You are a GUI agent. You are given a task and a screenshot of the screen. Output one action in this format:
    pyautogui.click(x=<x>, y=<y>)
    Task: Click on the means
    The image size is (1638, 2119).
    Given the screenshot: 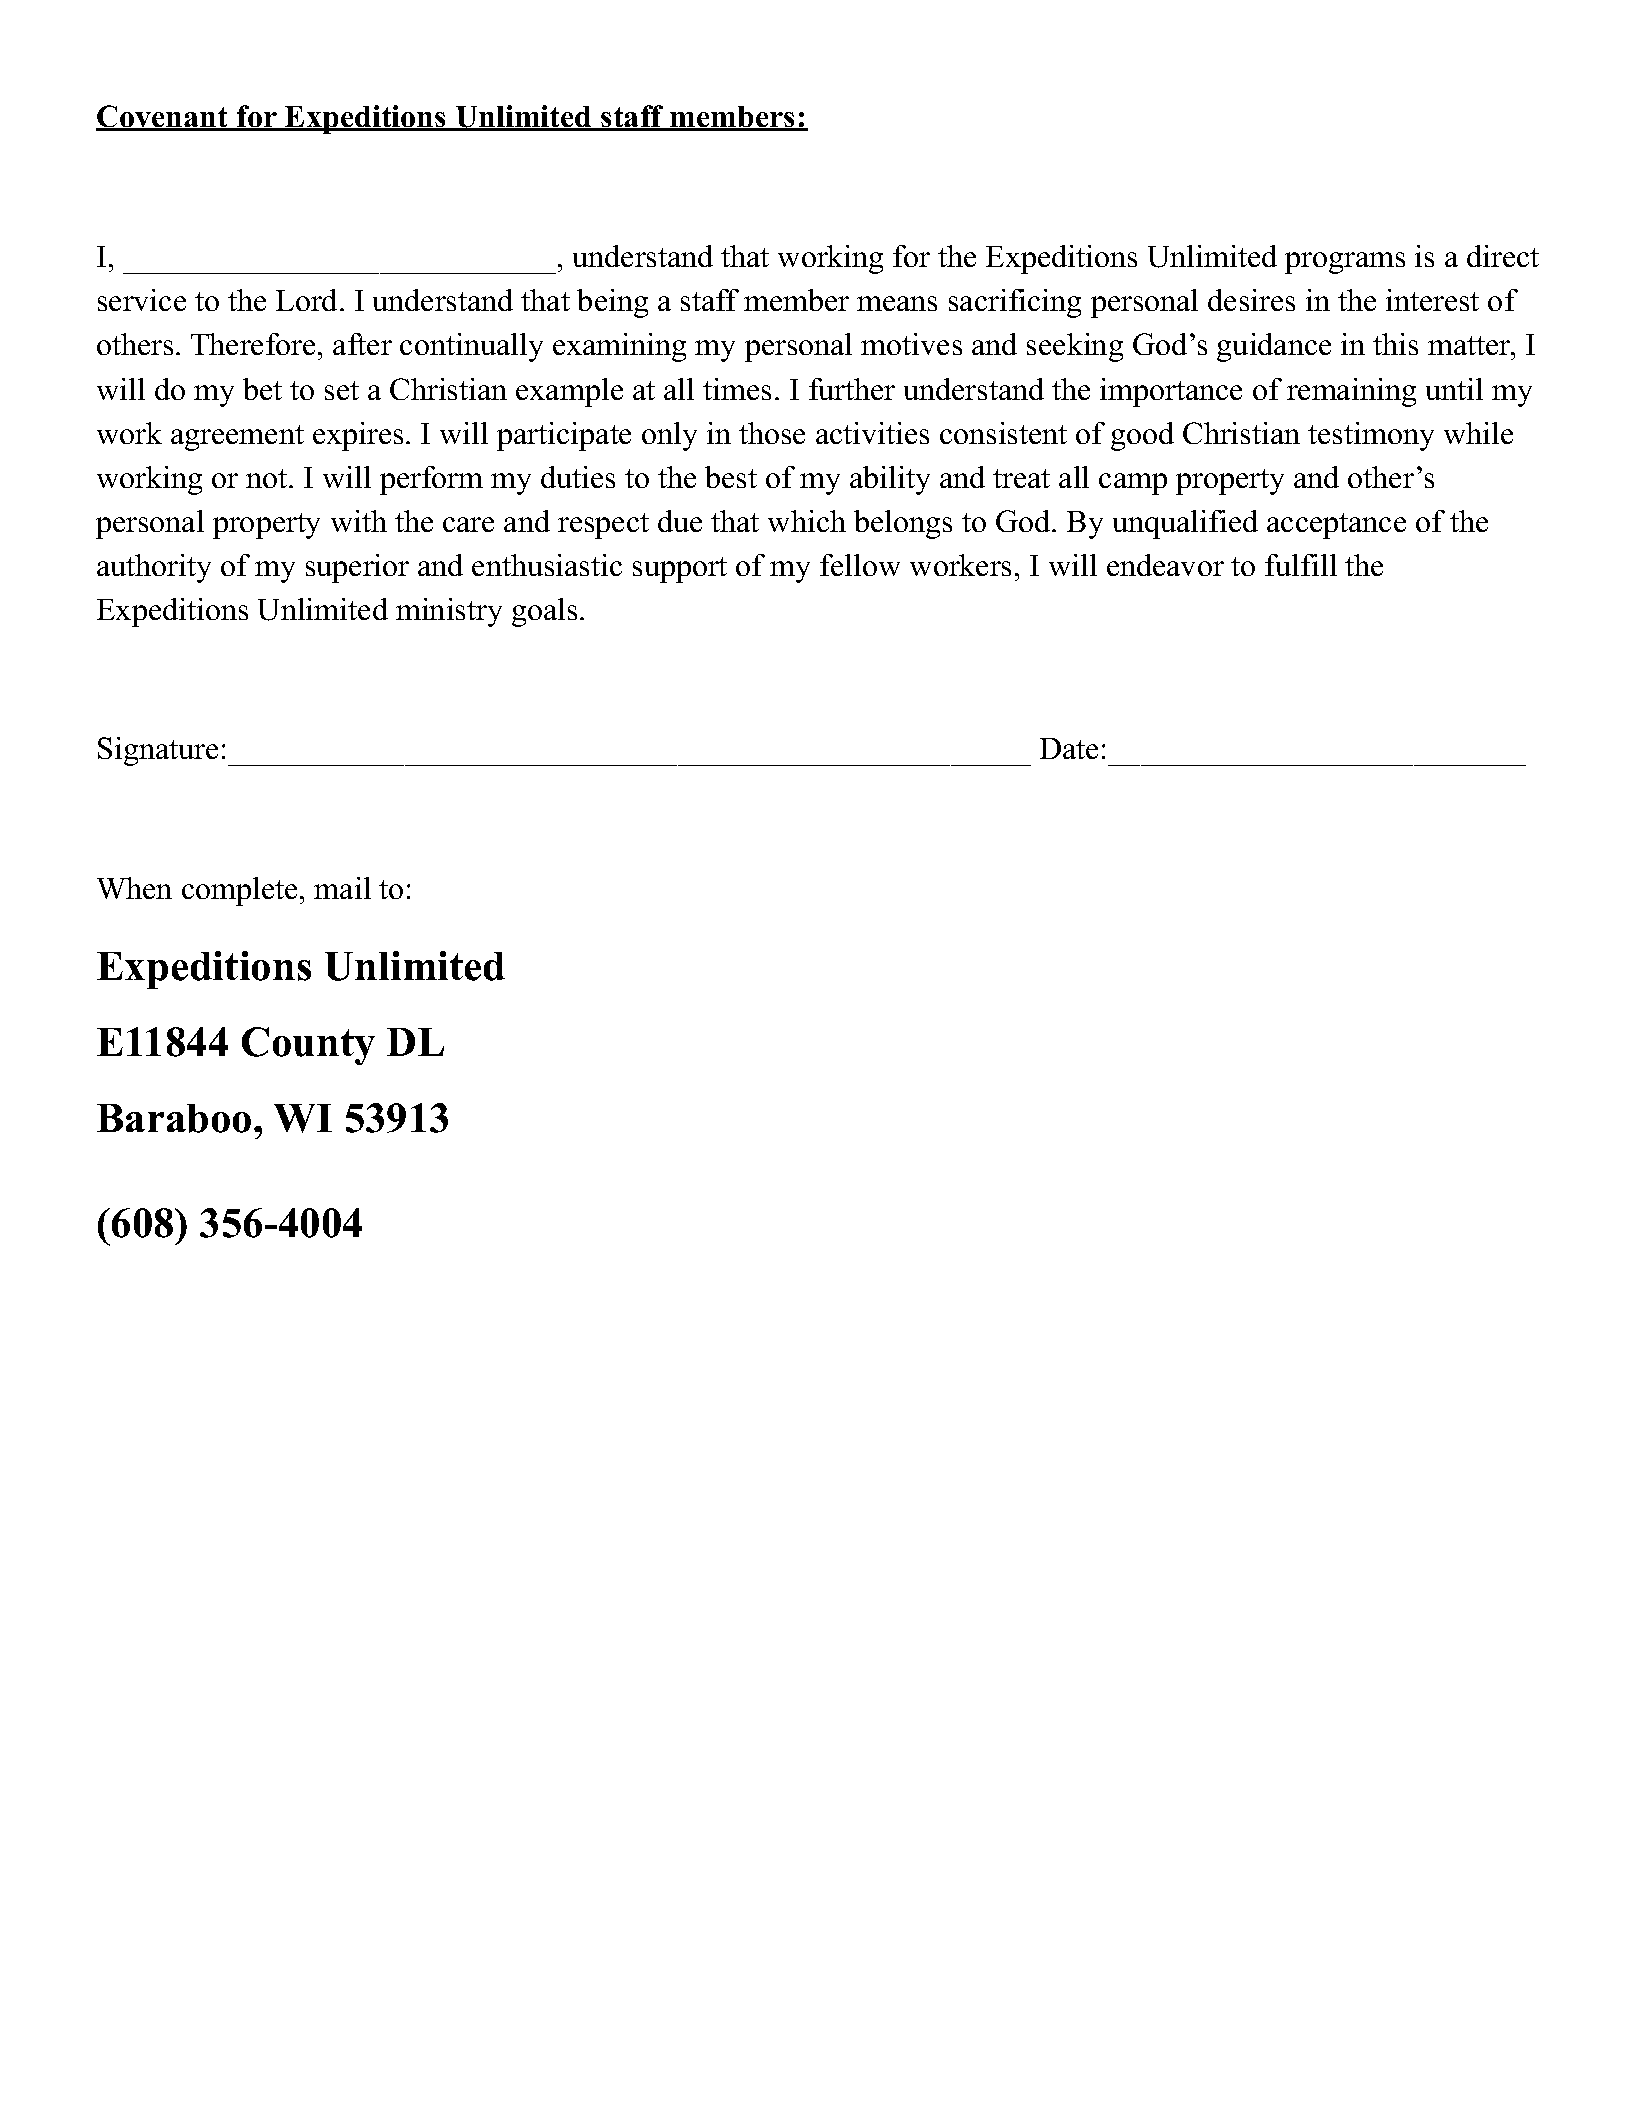 What is the action you would take?
    pyautogui.click(x=897, y=303)
